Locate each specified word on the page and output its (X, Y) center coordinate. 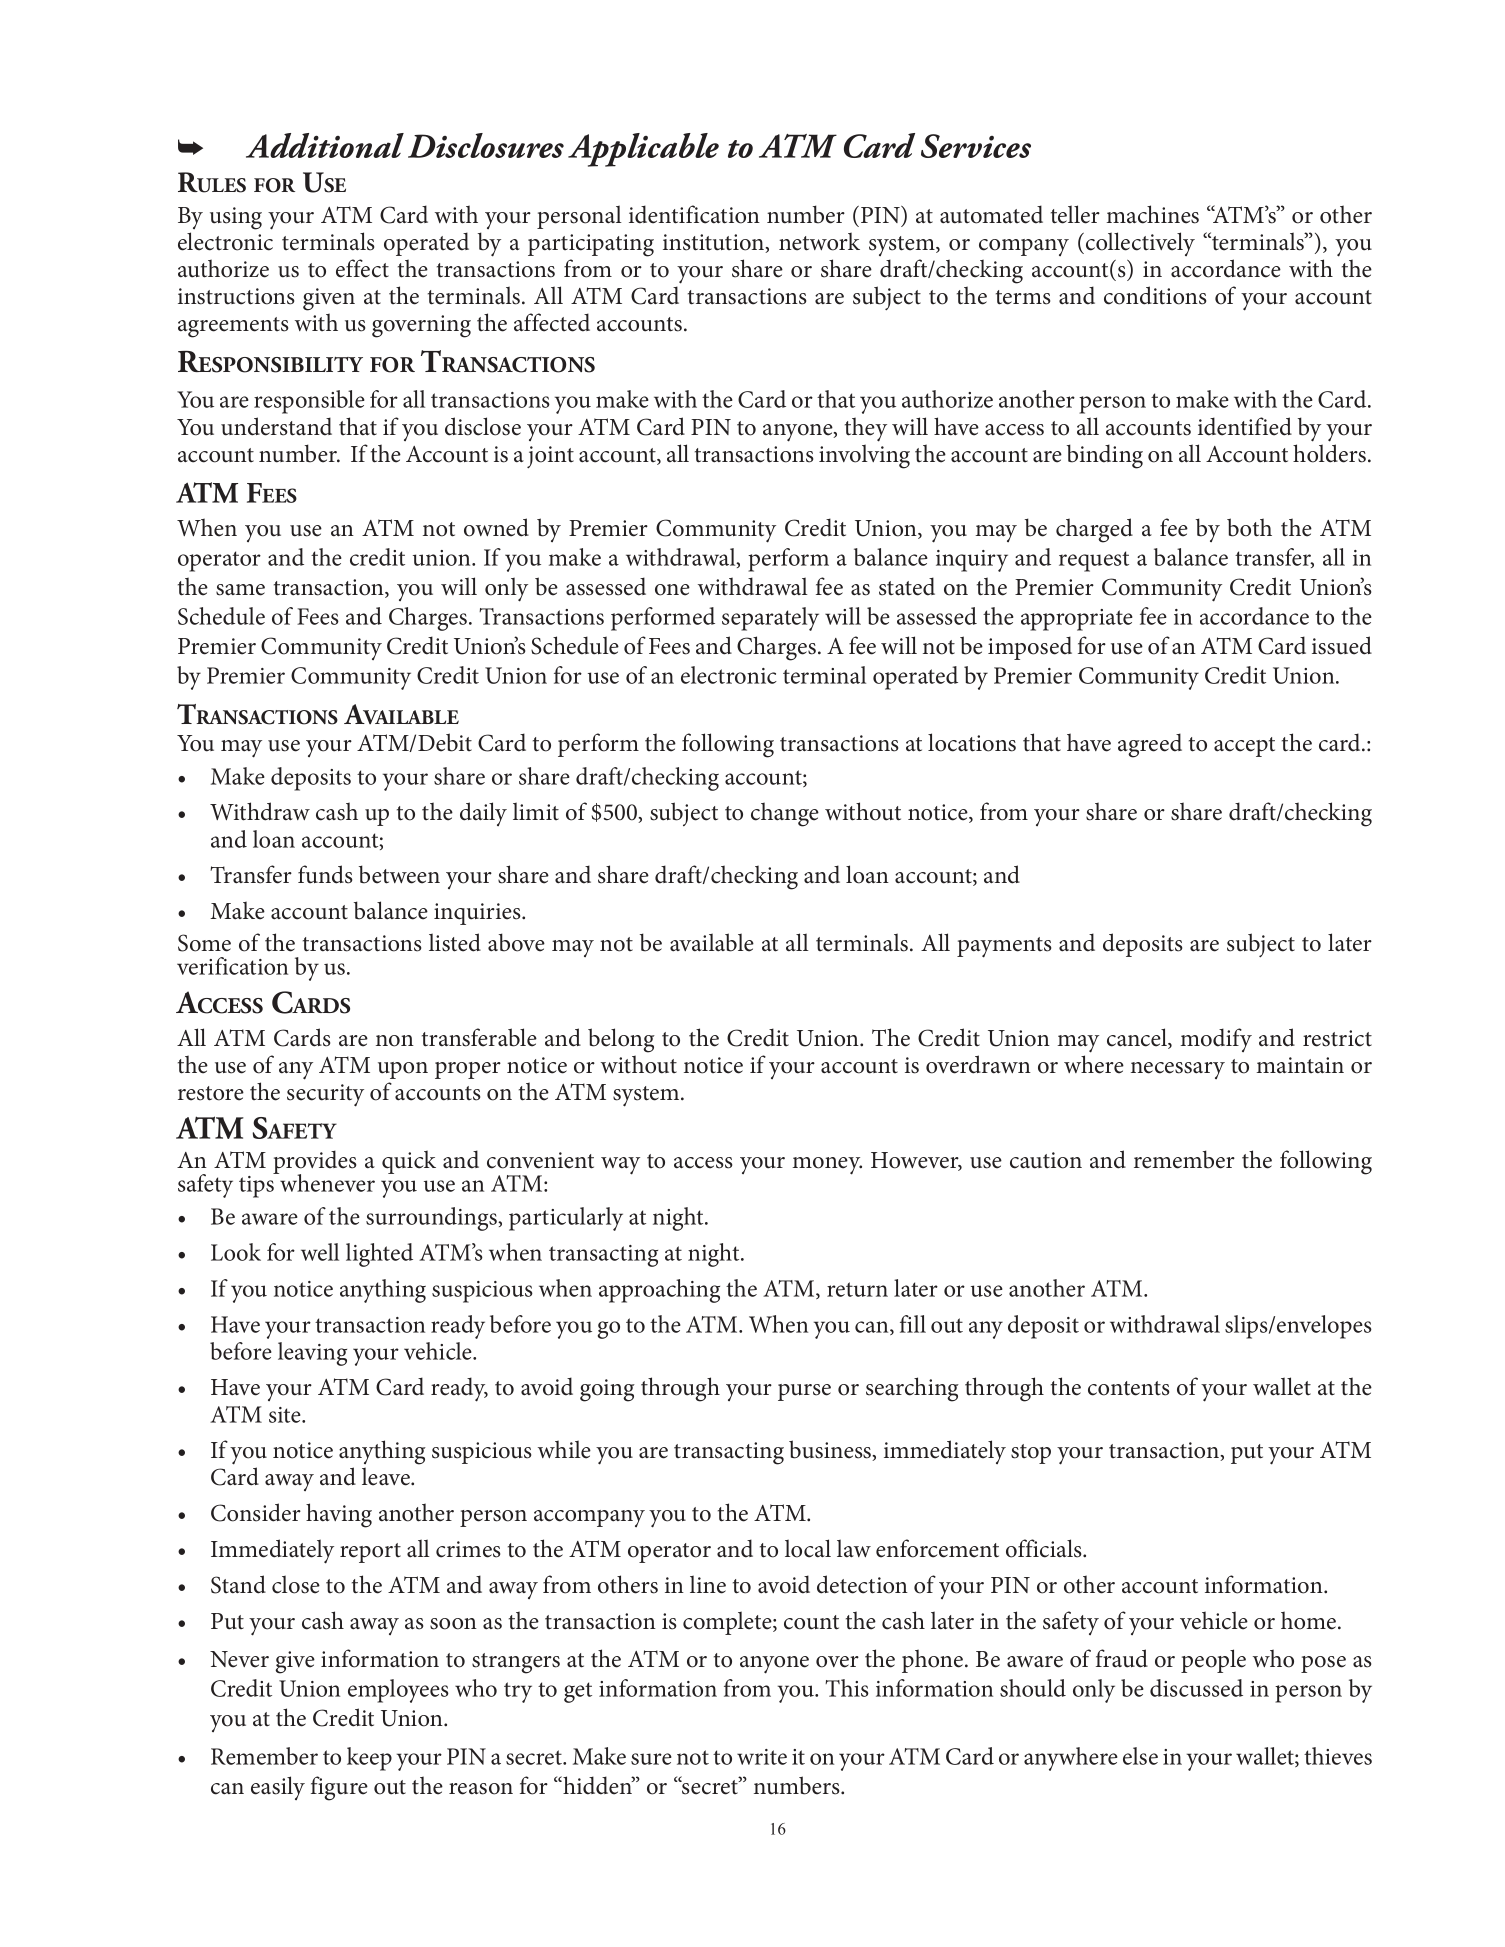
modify (1216, 1040)
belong (621, 1040)
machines (1152, 214)
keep (369, 1759)
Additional (325, 145)
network (819, 241)
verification (232, 966)
